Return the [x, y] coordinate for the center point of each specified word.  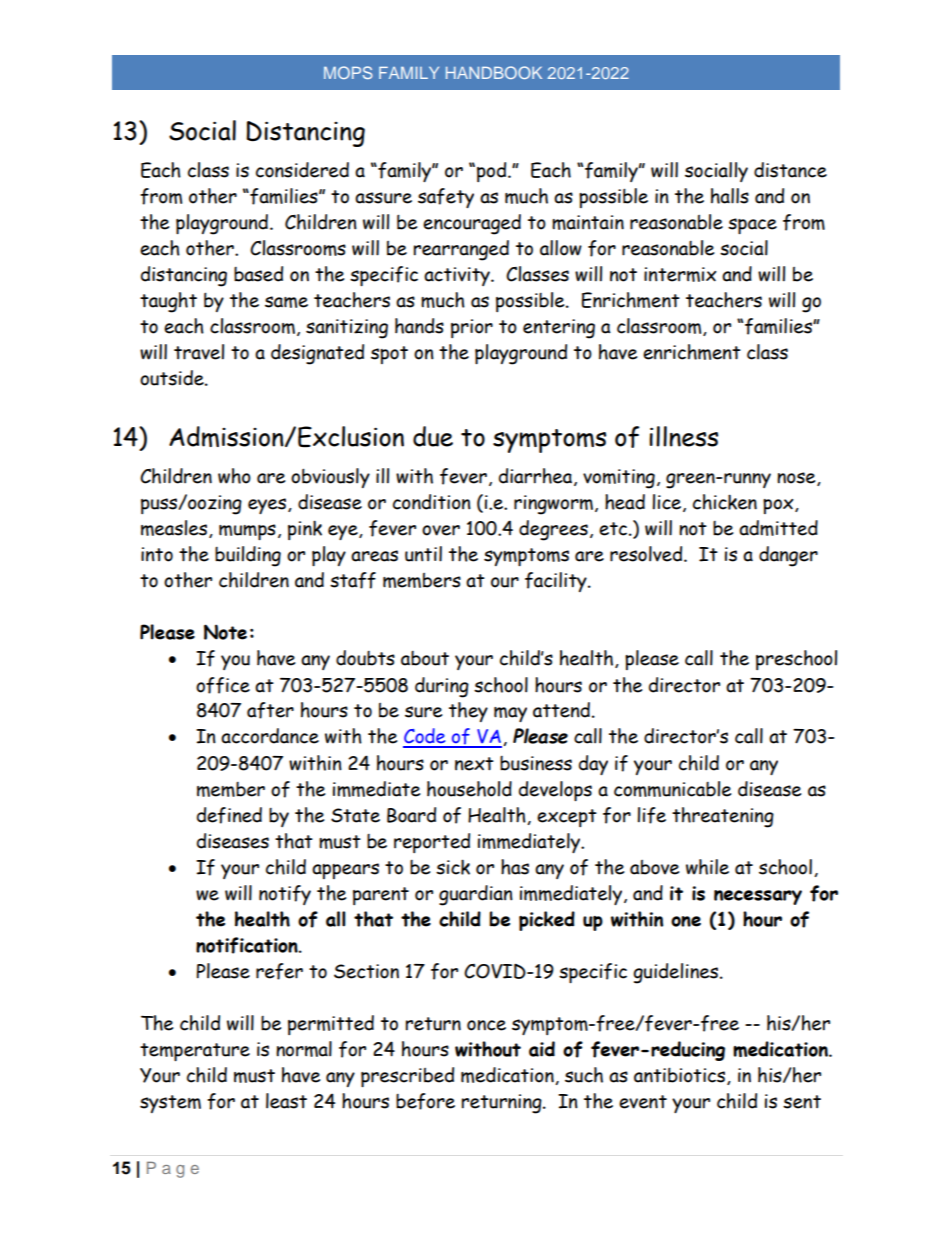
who [234, 476]
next [474, 764]
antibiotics [681, 1076]
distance [790, 170]
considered [302, 170]
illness [683, 436]
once [486, 1025]
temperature [195, 1052]
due [433, 436]
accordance [270, 736]
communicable [672, 789]
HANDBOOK [494, 72]
